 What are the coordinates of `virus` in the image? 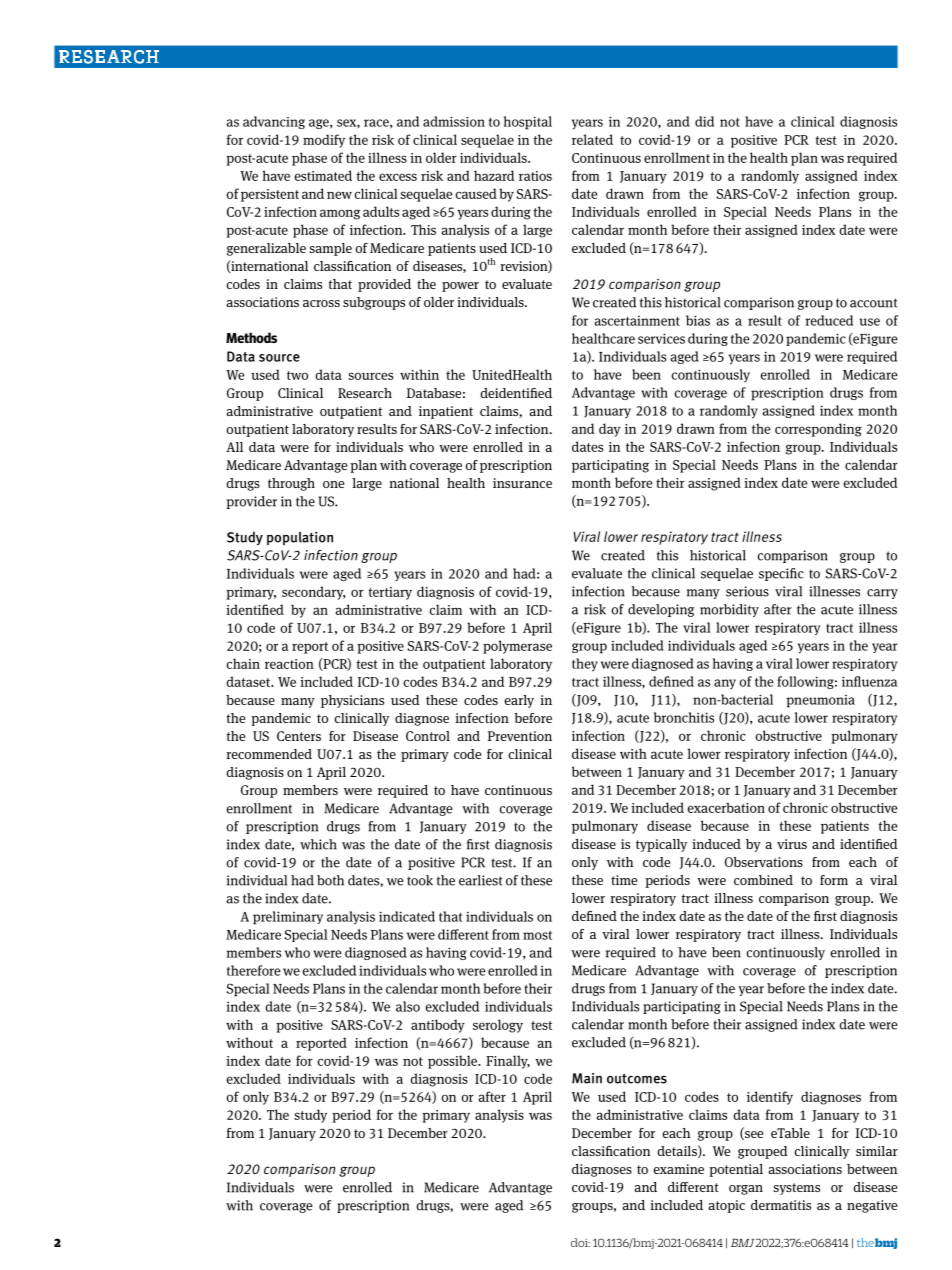 It's located at (792, 844).
